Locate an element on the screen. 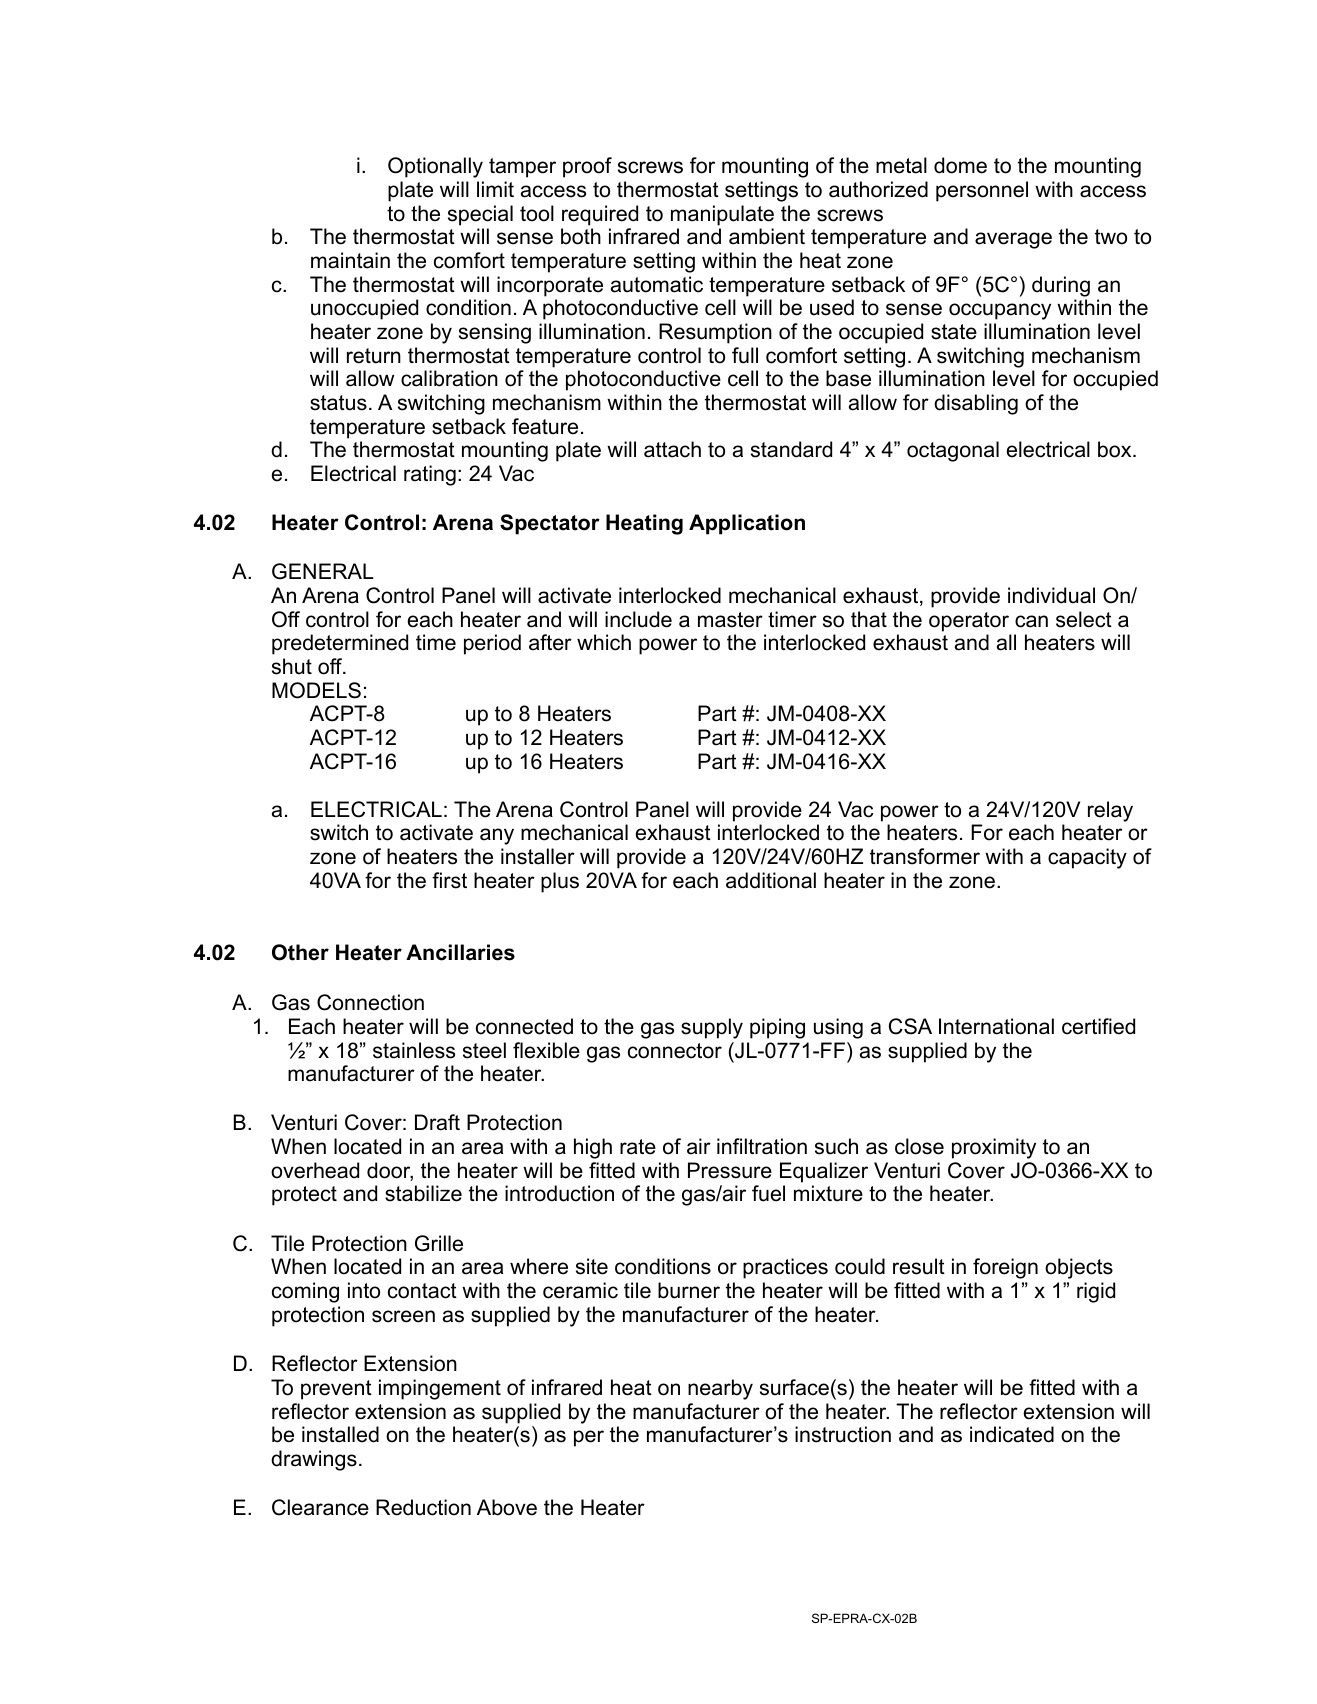 The height and width of the screenshot is (1704, 1317). nearby is located at coordinates (720, 1389).
